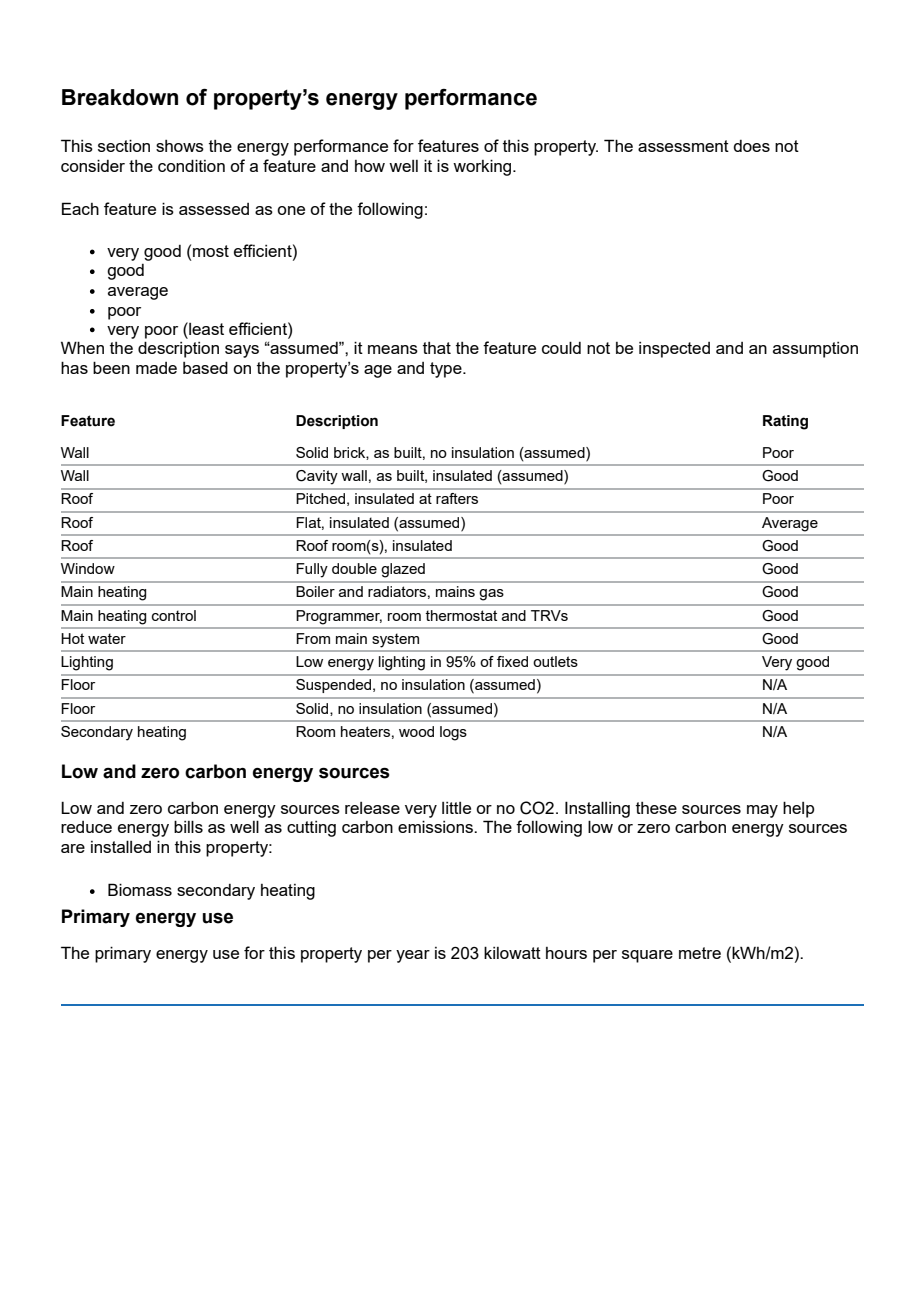 This screenshot has width=924, height=1304. Describe the element at coordinates (751, 146) in the screenshot. I see `does` at that location.
